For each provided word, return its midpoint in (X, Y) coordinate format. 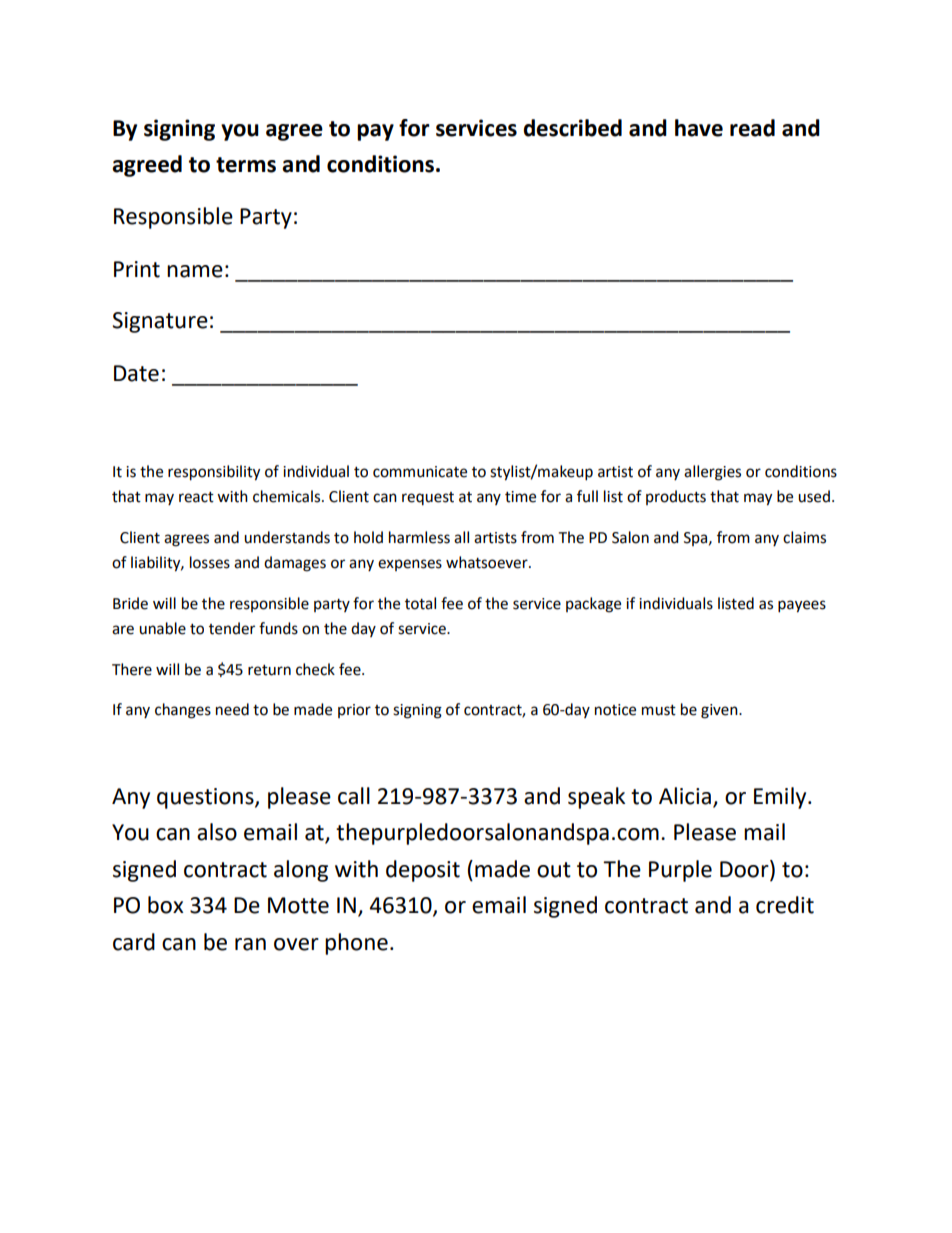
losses (210, 562)
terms (246, 165)
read (752, 128)
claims (804, 537)
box (166, 905)
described (572, 128)
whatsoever (488, 562)
